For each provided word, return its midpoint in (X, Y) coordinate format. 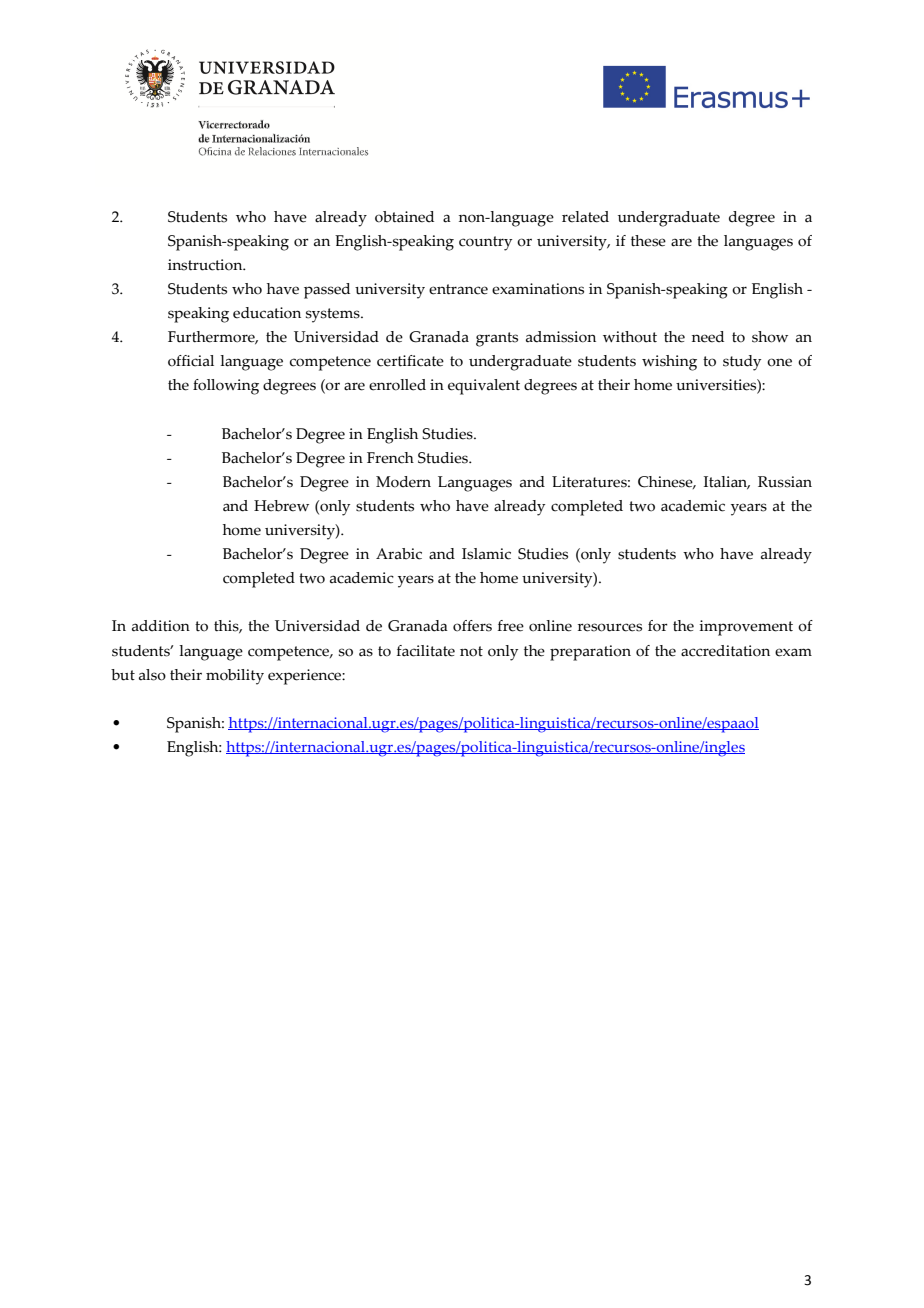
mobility (235, 677)
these (648, 241)
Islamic (486, 554)
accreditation (725, 651)
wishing (669, 363)
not (471, 651)
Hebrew (281, 506)
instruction (206, 265)
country (485, 243)
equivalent (484, 387)
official (191, 361)
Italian (727, 483)
